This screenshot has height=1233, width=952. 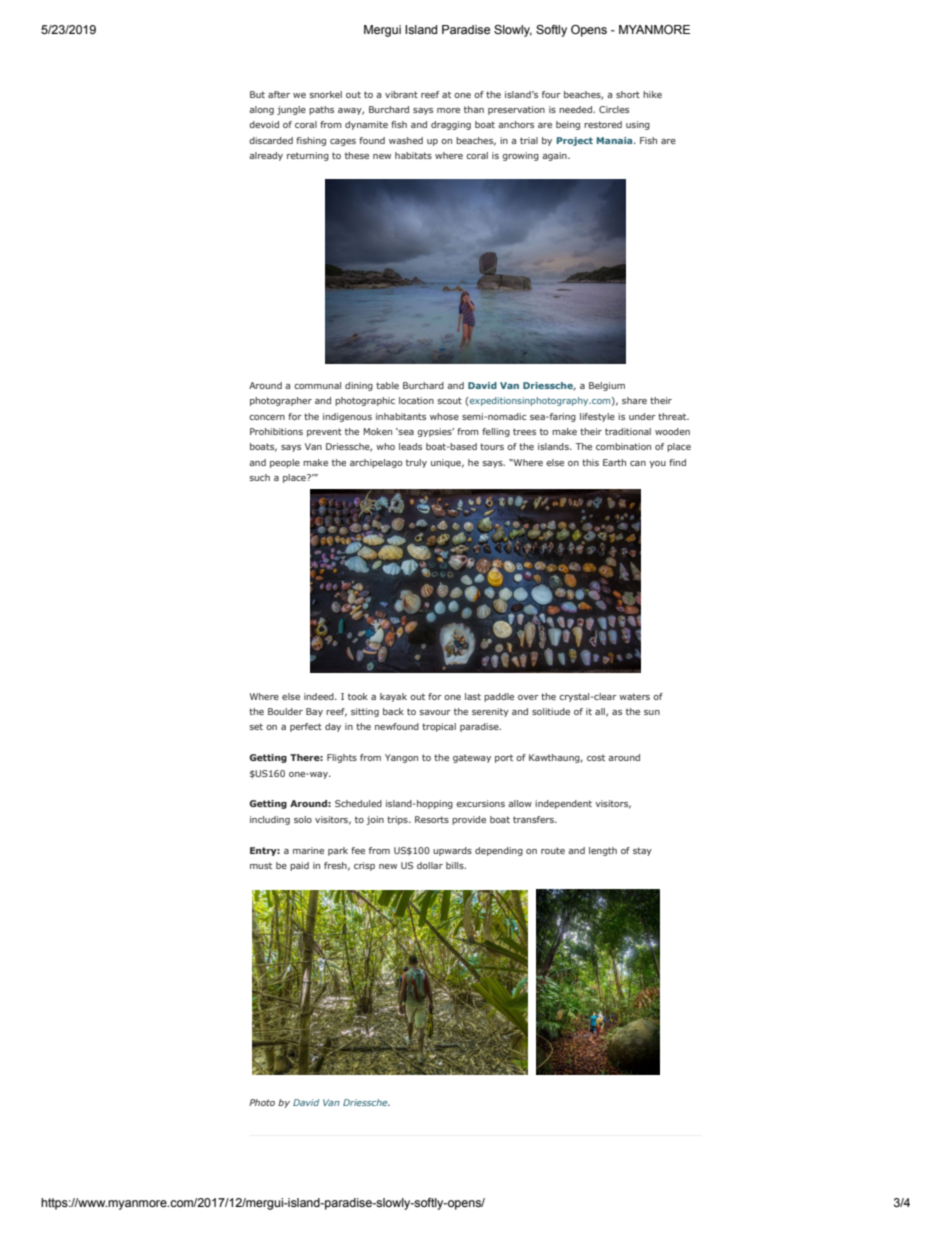 I want to click on last, so click(x=473, y=696).
